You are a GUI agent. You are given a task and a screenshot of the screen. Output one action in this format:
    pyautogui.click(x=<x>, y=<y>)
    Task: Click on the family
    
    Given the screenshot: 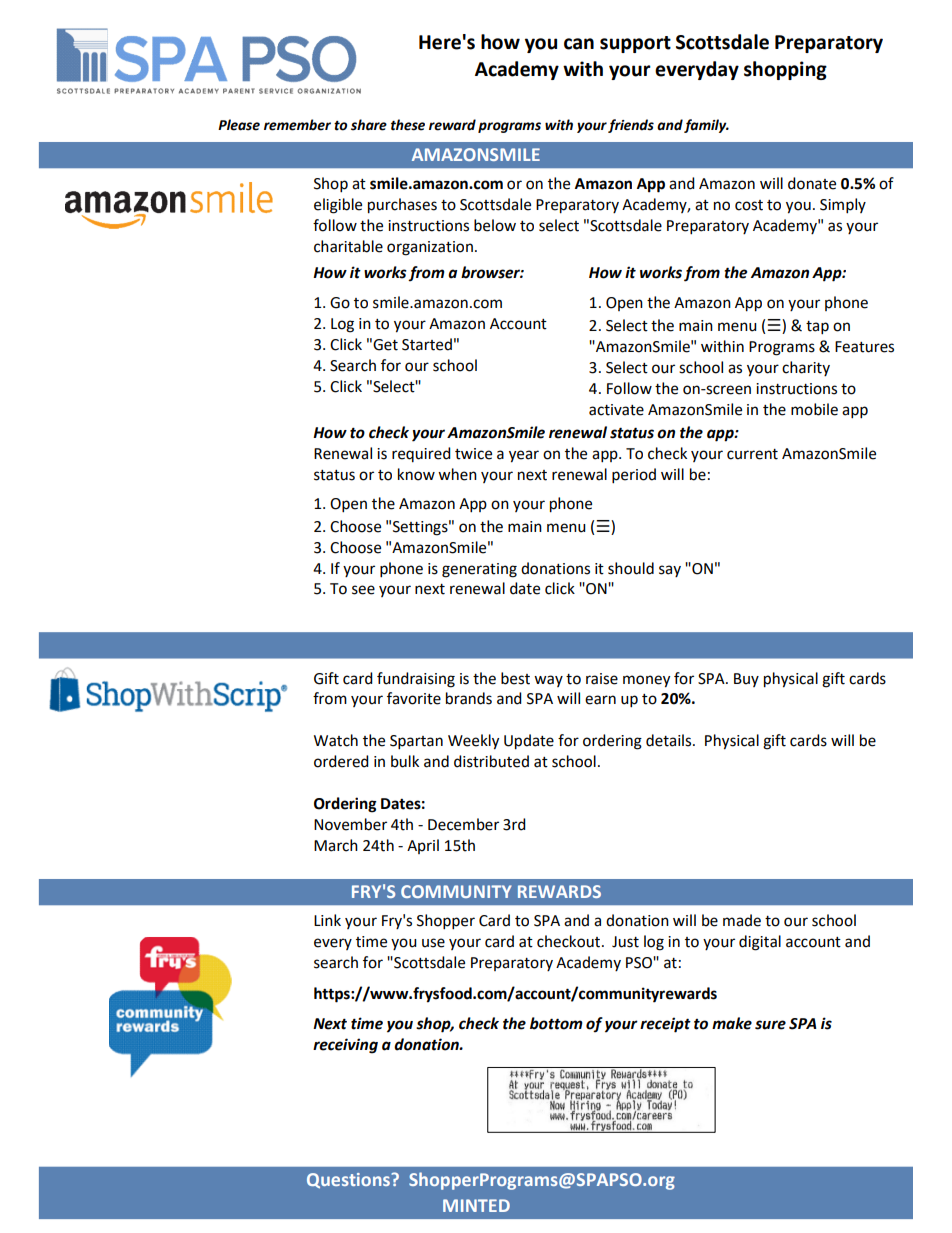 What is the action you would take?
    pyautogui.click(x=706, y=126)
